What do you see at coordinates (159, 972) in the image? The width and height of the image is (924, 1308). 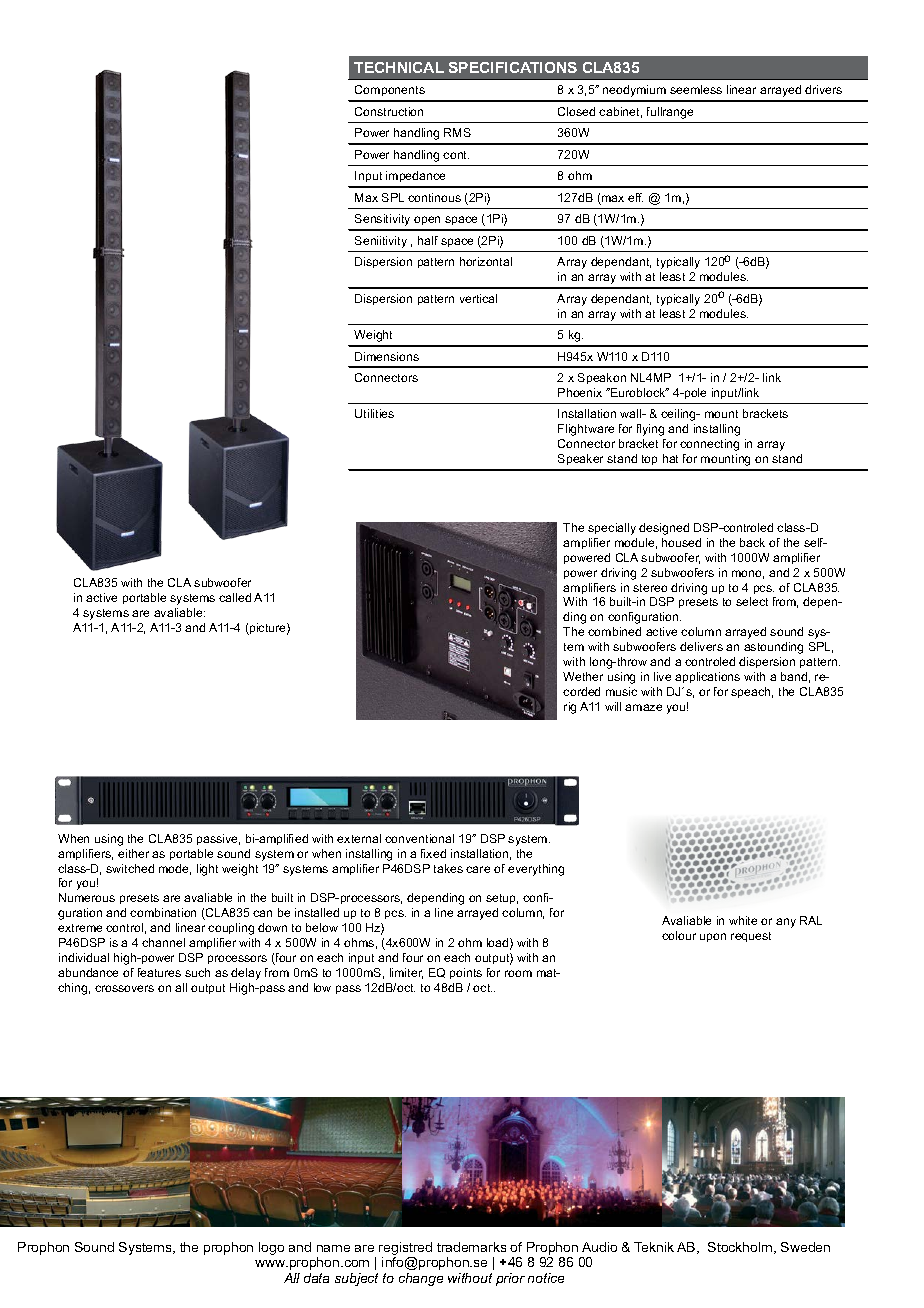 I see `features` at bounding box center [159, 972].
